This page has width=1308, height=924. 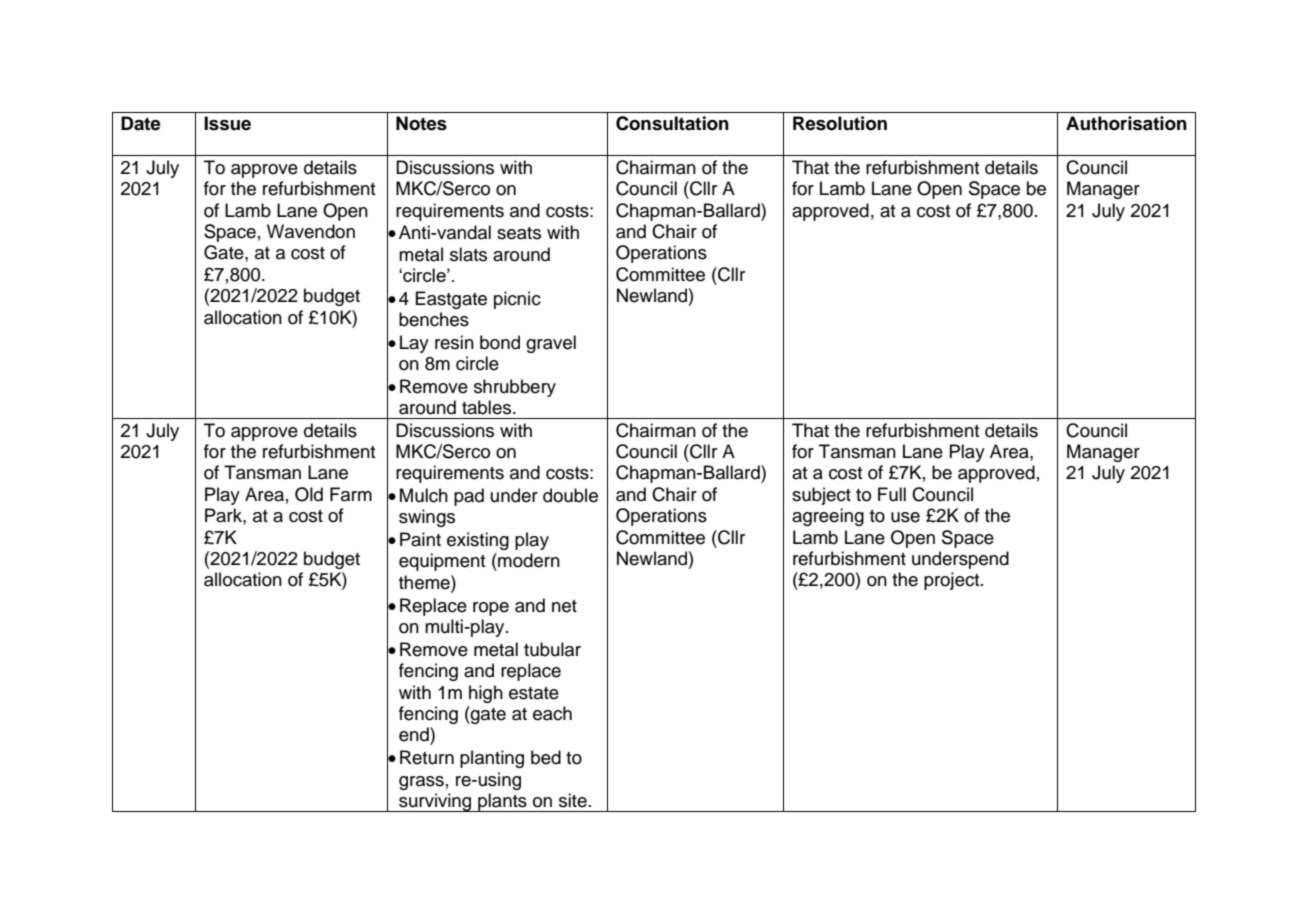 What do you see at coordinates (573, 800) in the page?
I see `site` at bounding box center [573, 800].
